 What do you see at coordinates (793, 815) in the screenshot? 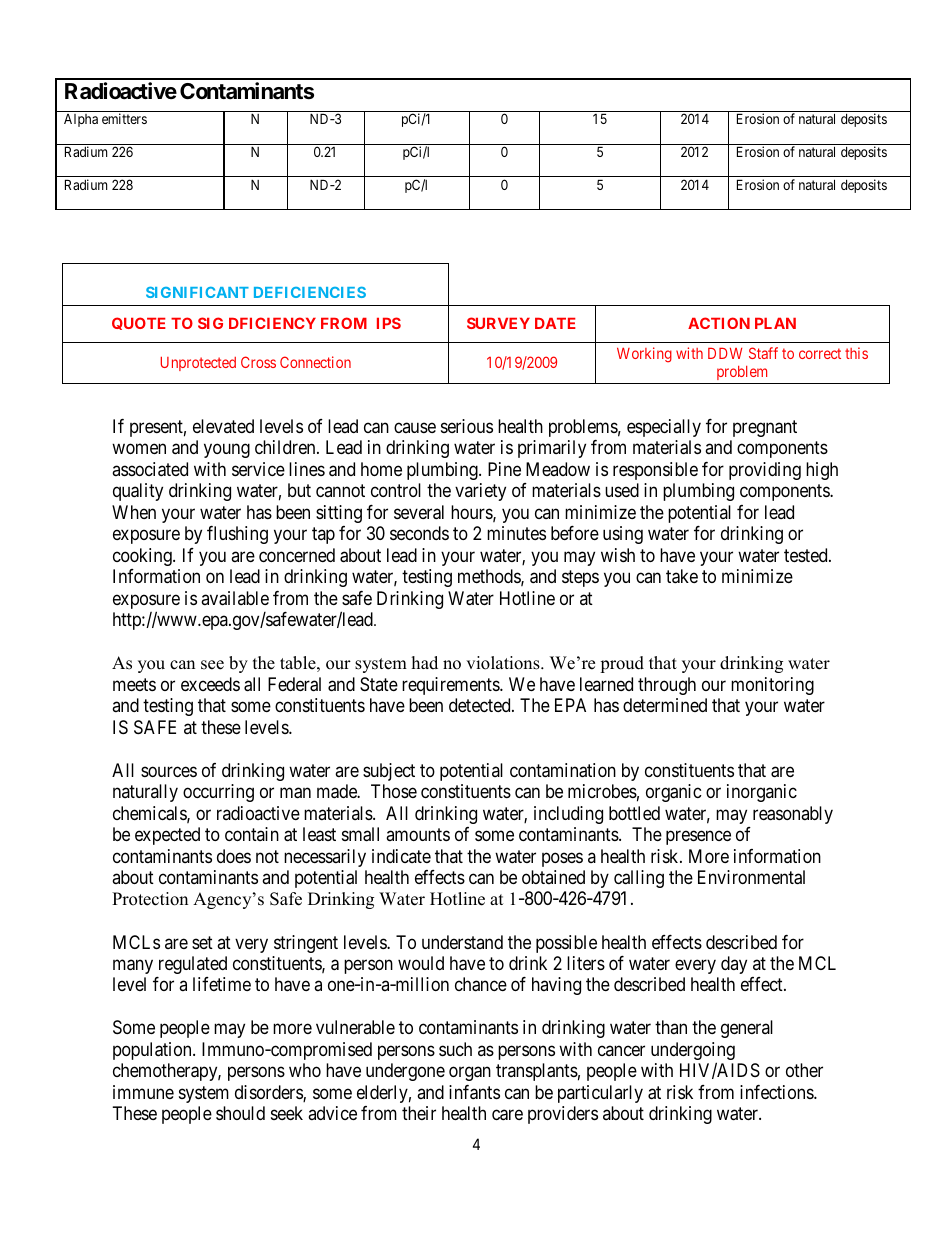
I see `reasonably` at bounding box center [793, 815].
